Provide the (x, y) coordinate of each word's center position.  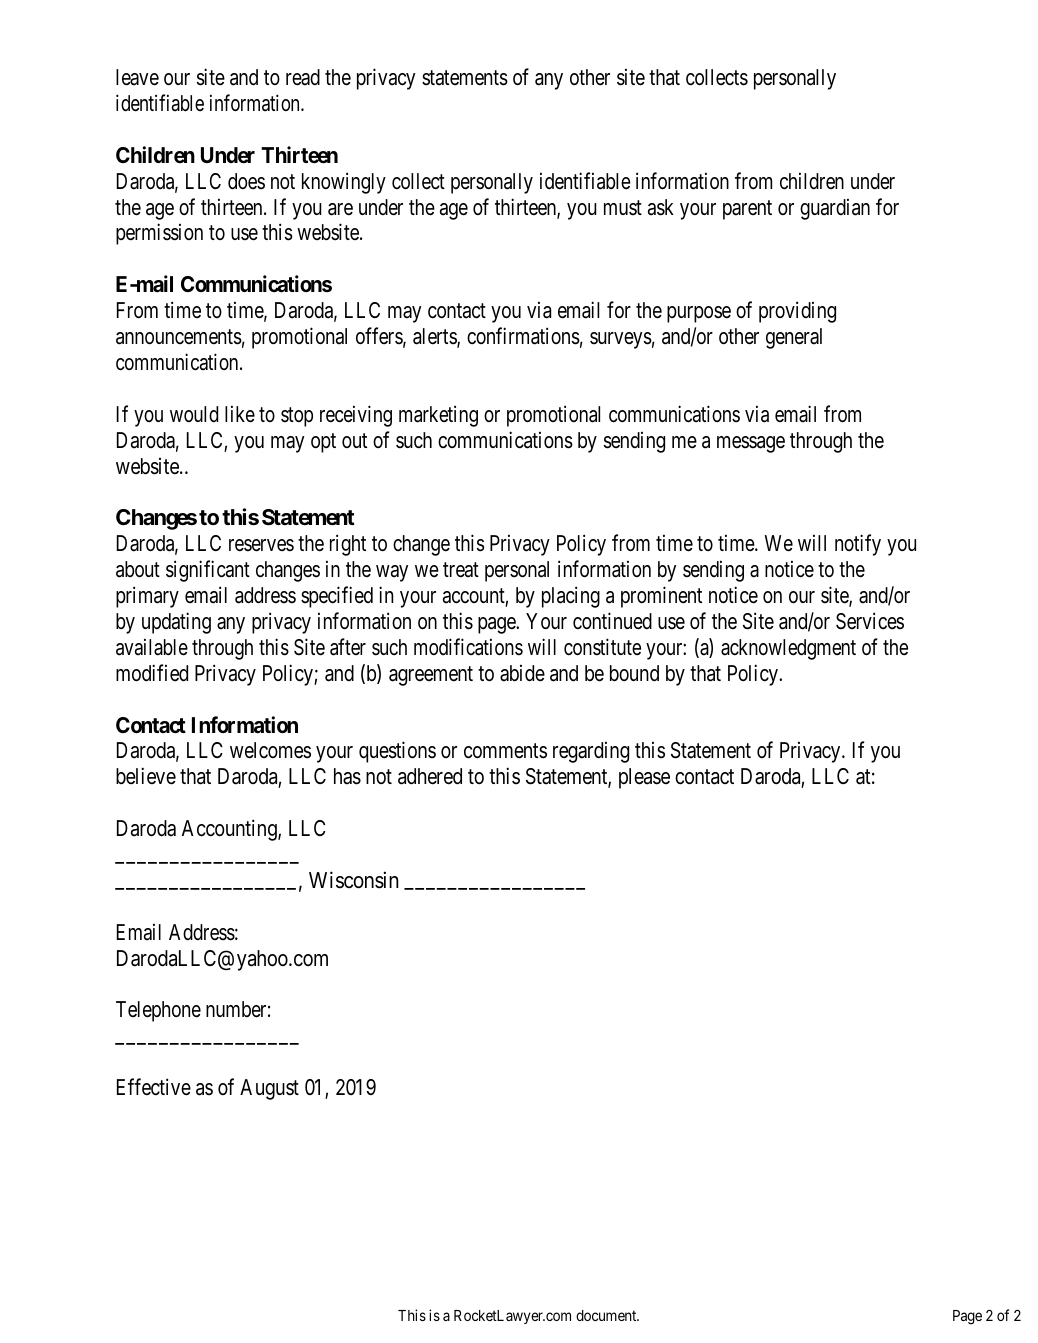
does (246, 181)
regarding (591, 752)
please (644, 778)
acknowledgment (788, 649)
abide (522, 673)
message (751, 444)
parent (747, 210)
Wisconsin (354, 880)
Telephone (158, 1011)
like (240, 414)
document (607, 1315)
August (269, 1089)
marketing (438, 416)
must (623, 208)
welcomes (270, 750)
